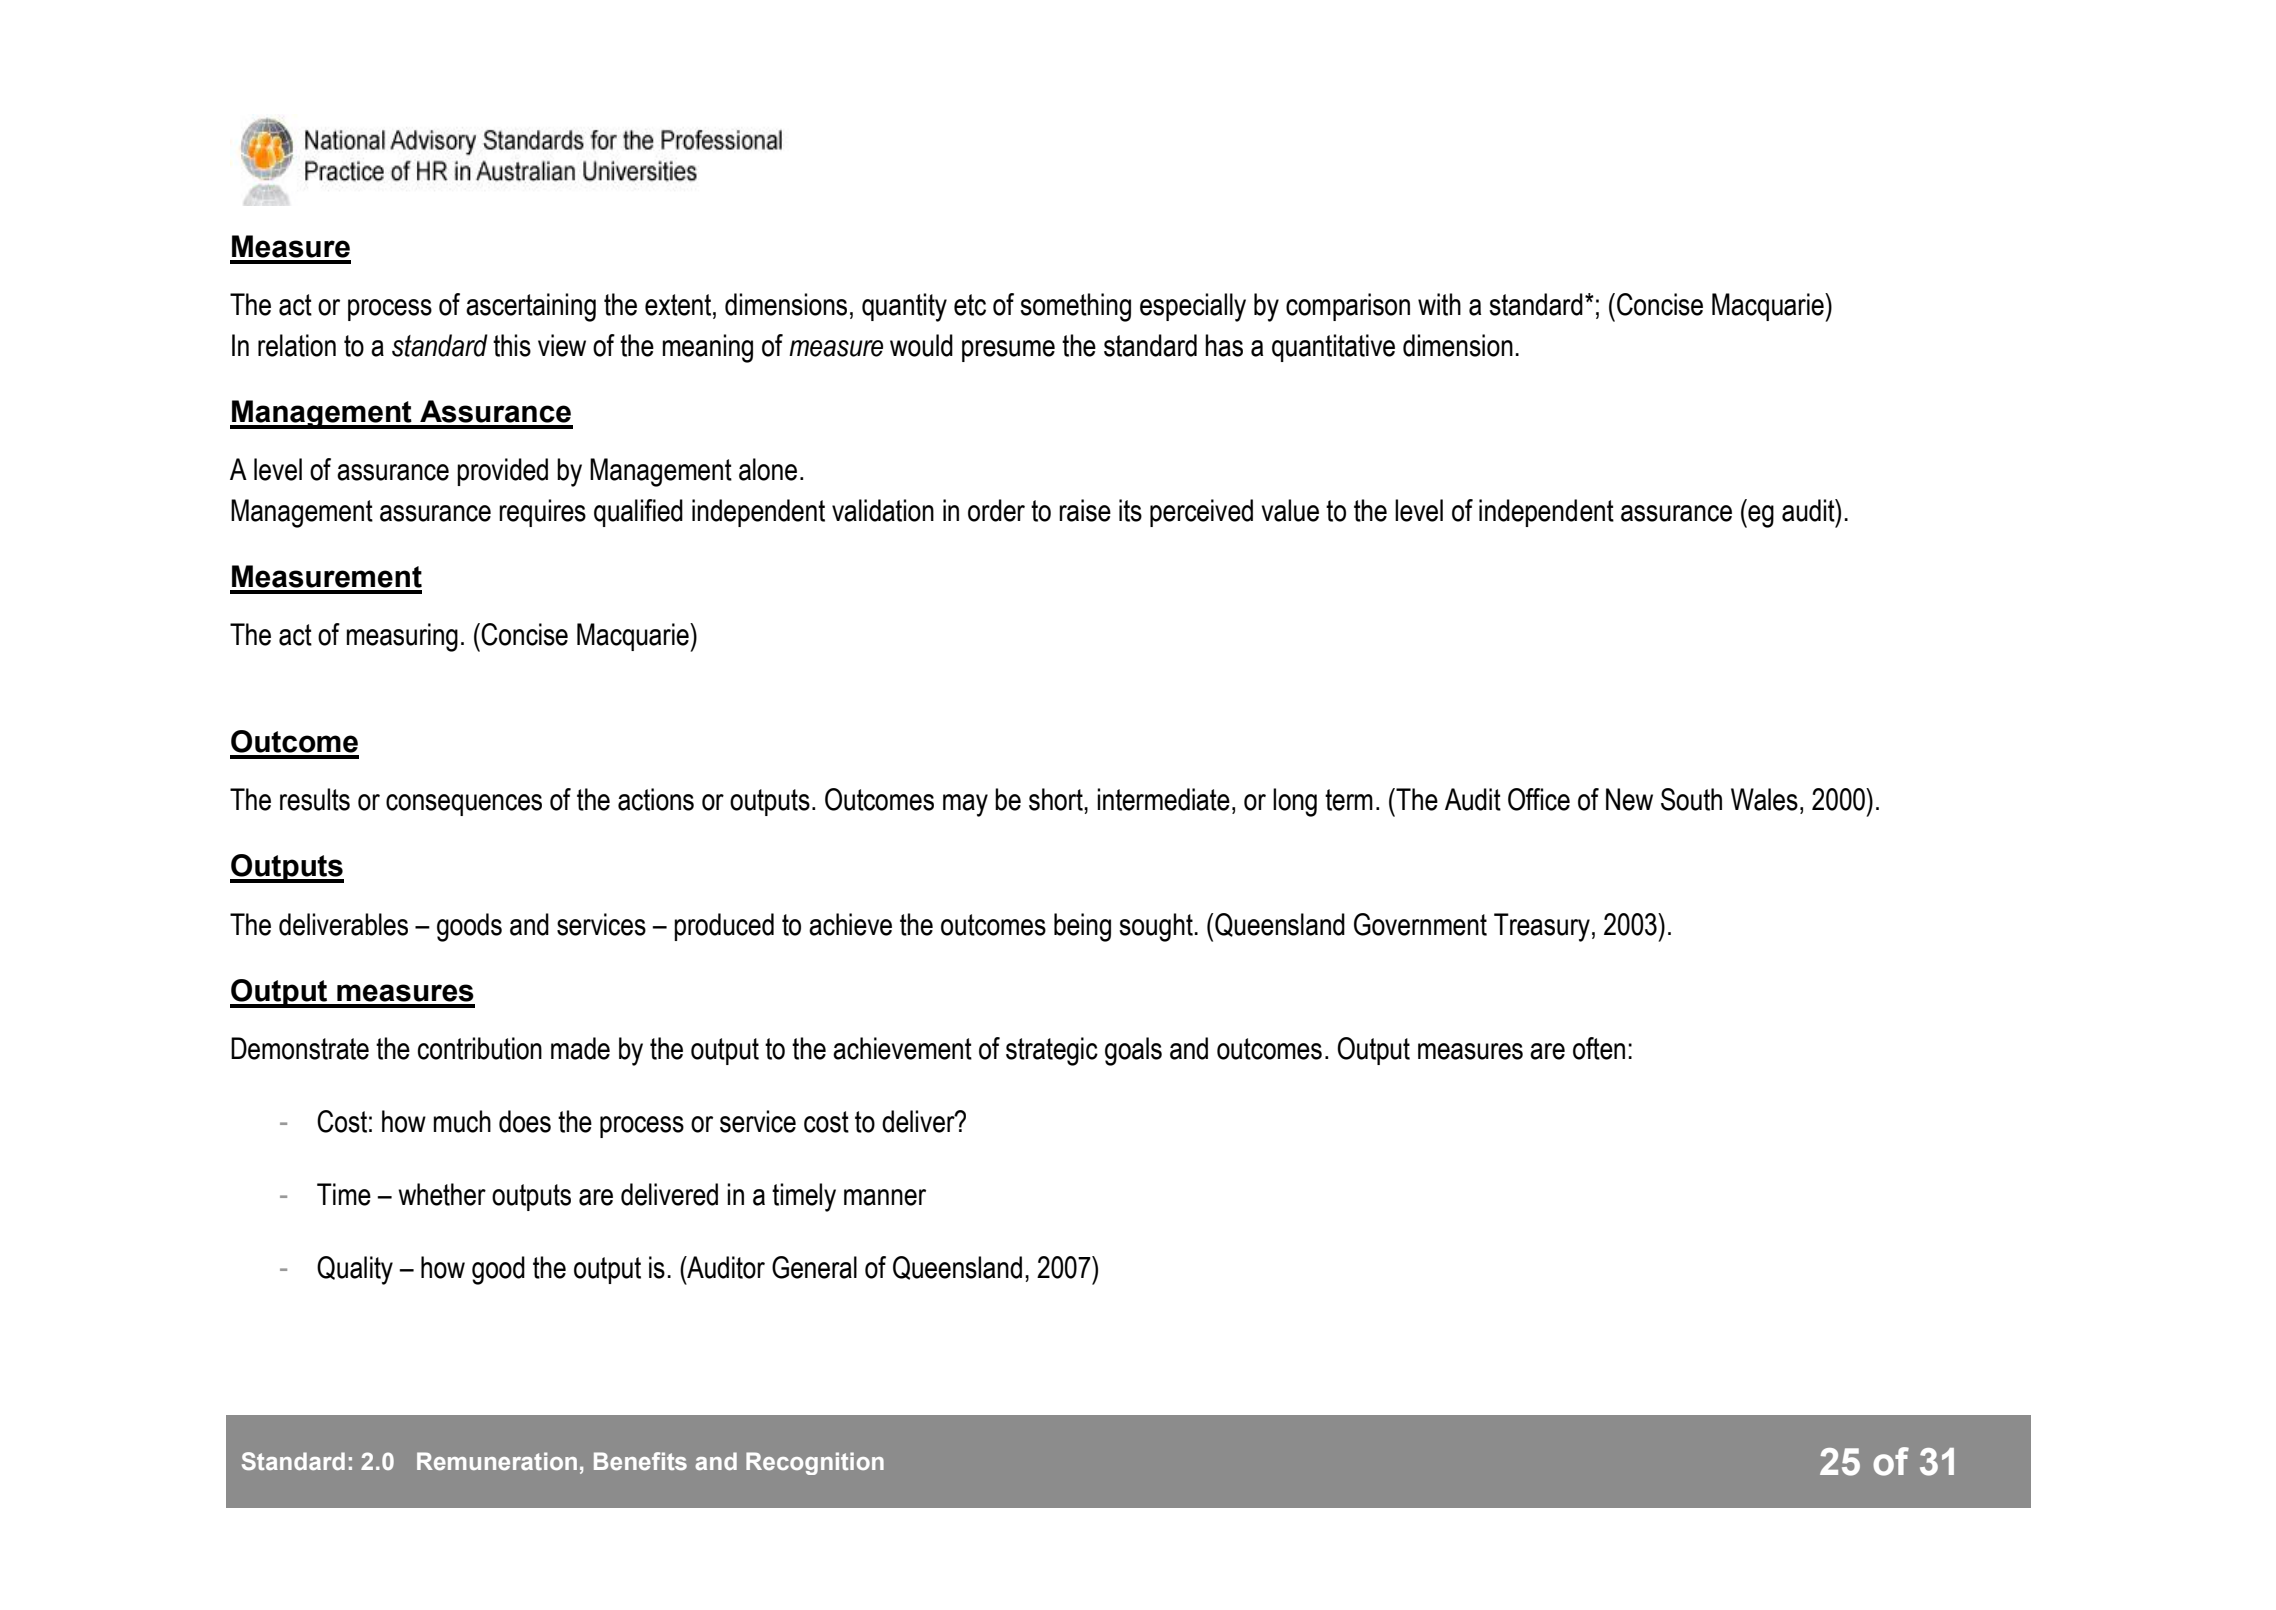 Image resolution: width=2276 pixels, height=1610 pixels. What do you see at coordinates (996, 510) in the screenshot?
I see `order` at bounding box center [996, 510].
